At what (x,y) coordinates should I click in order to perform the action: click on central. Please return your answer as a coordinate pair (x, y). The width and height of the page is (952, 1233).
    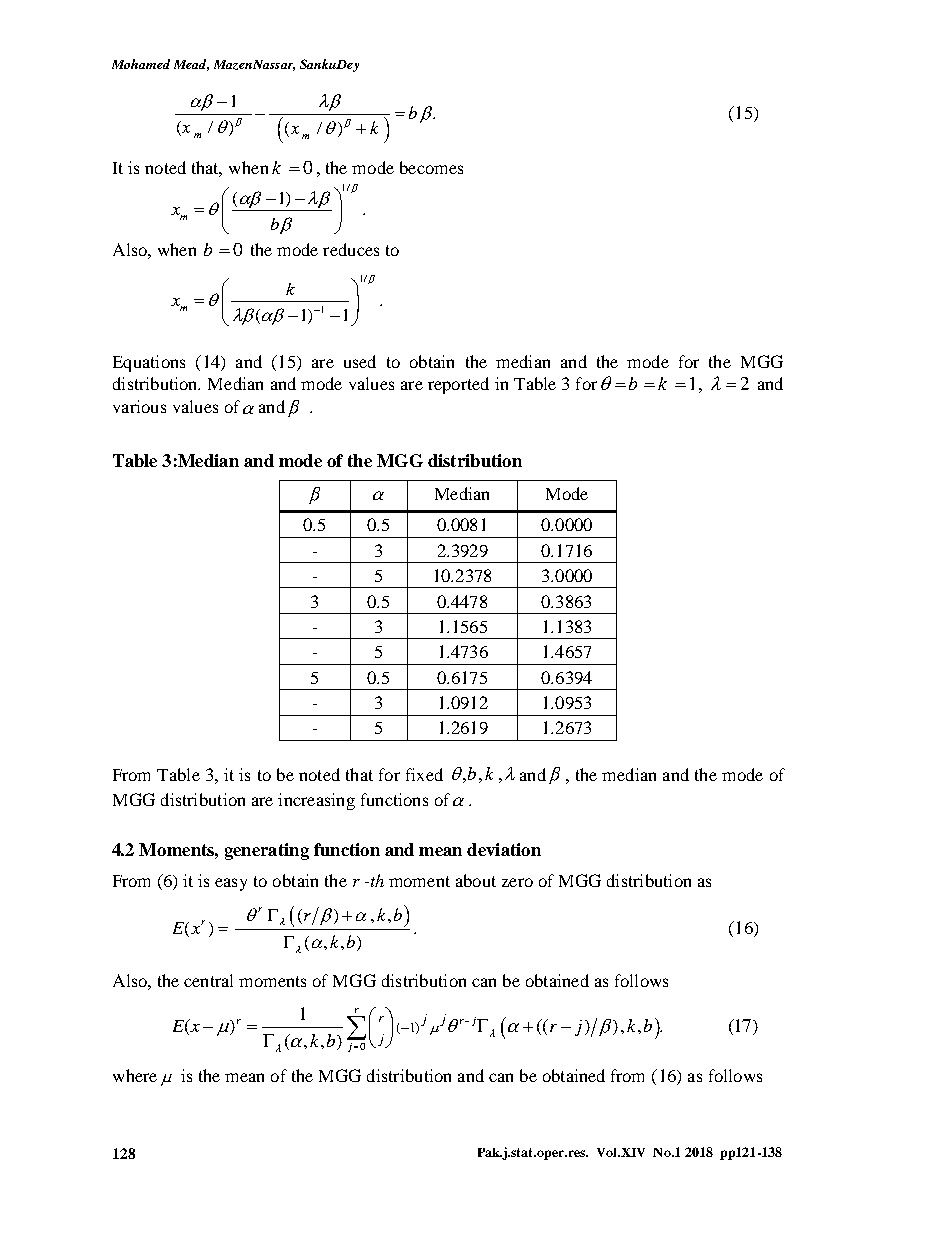
    Looking at the image, I should click on (208, 980).
